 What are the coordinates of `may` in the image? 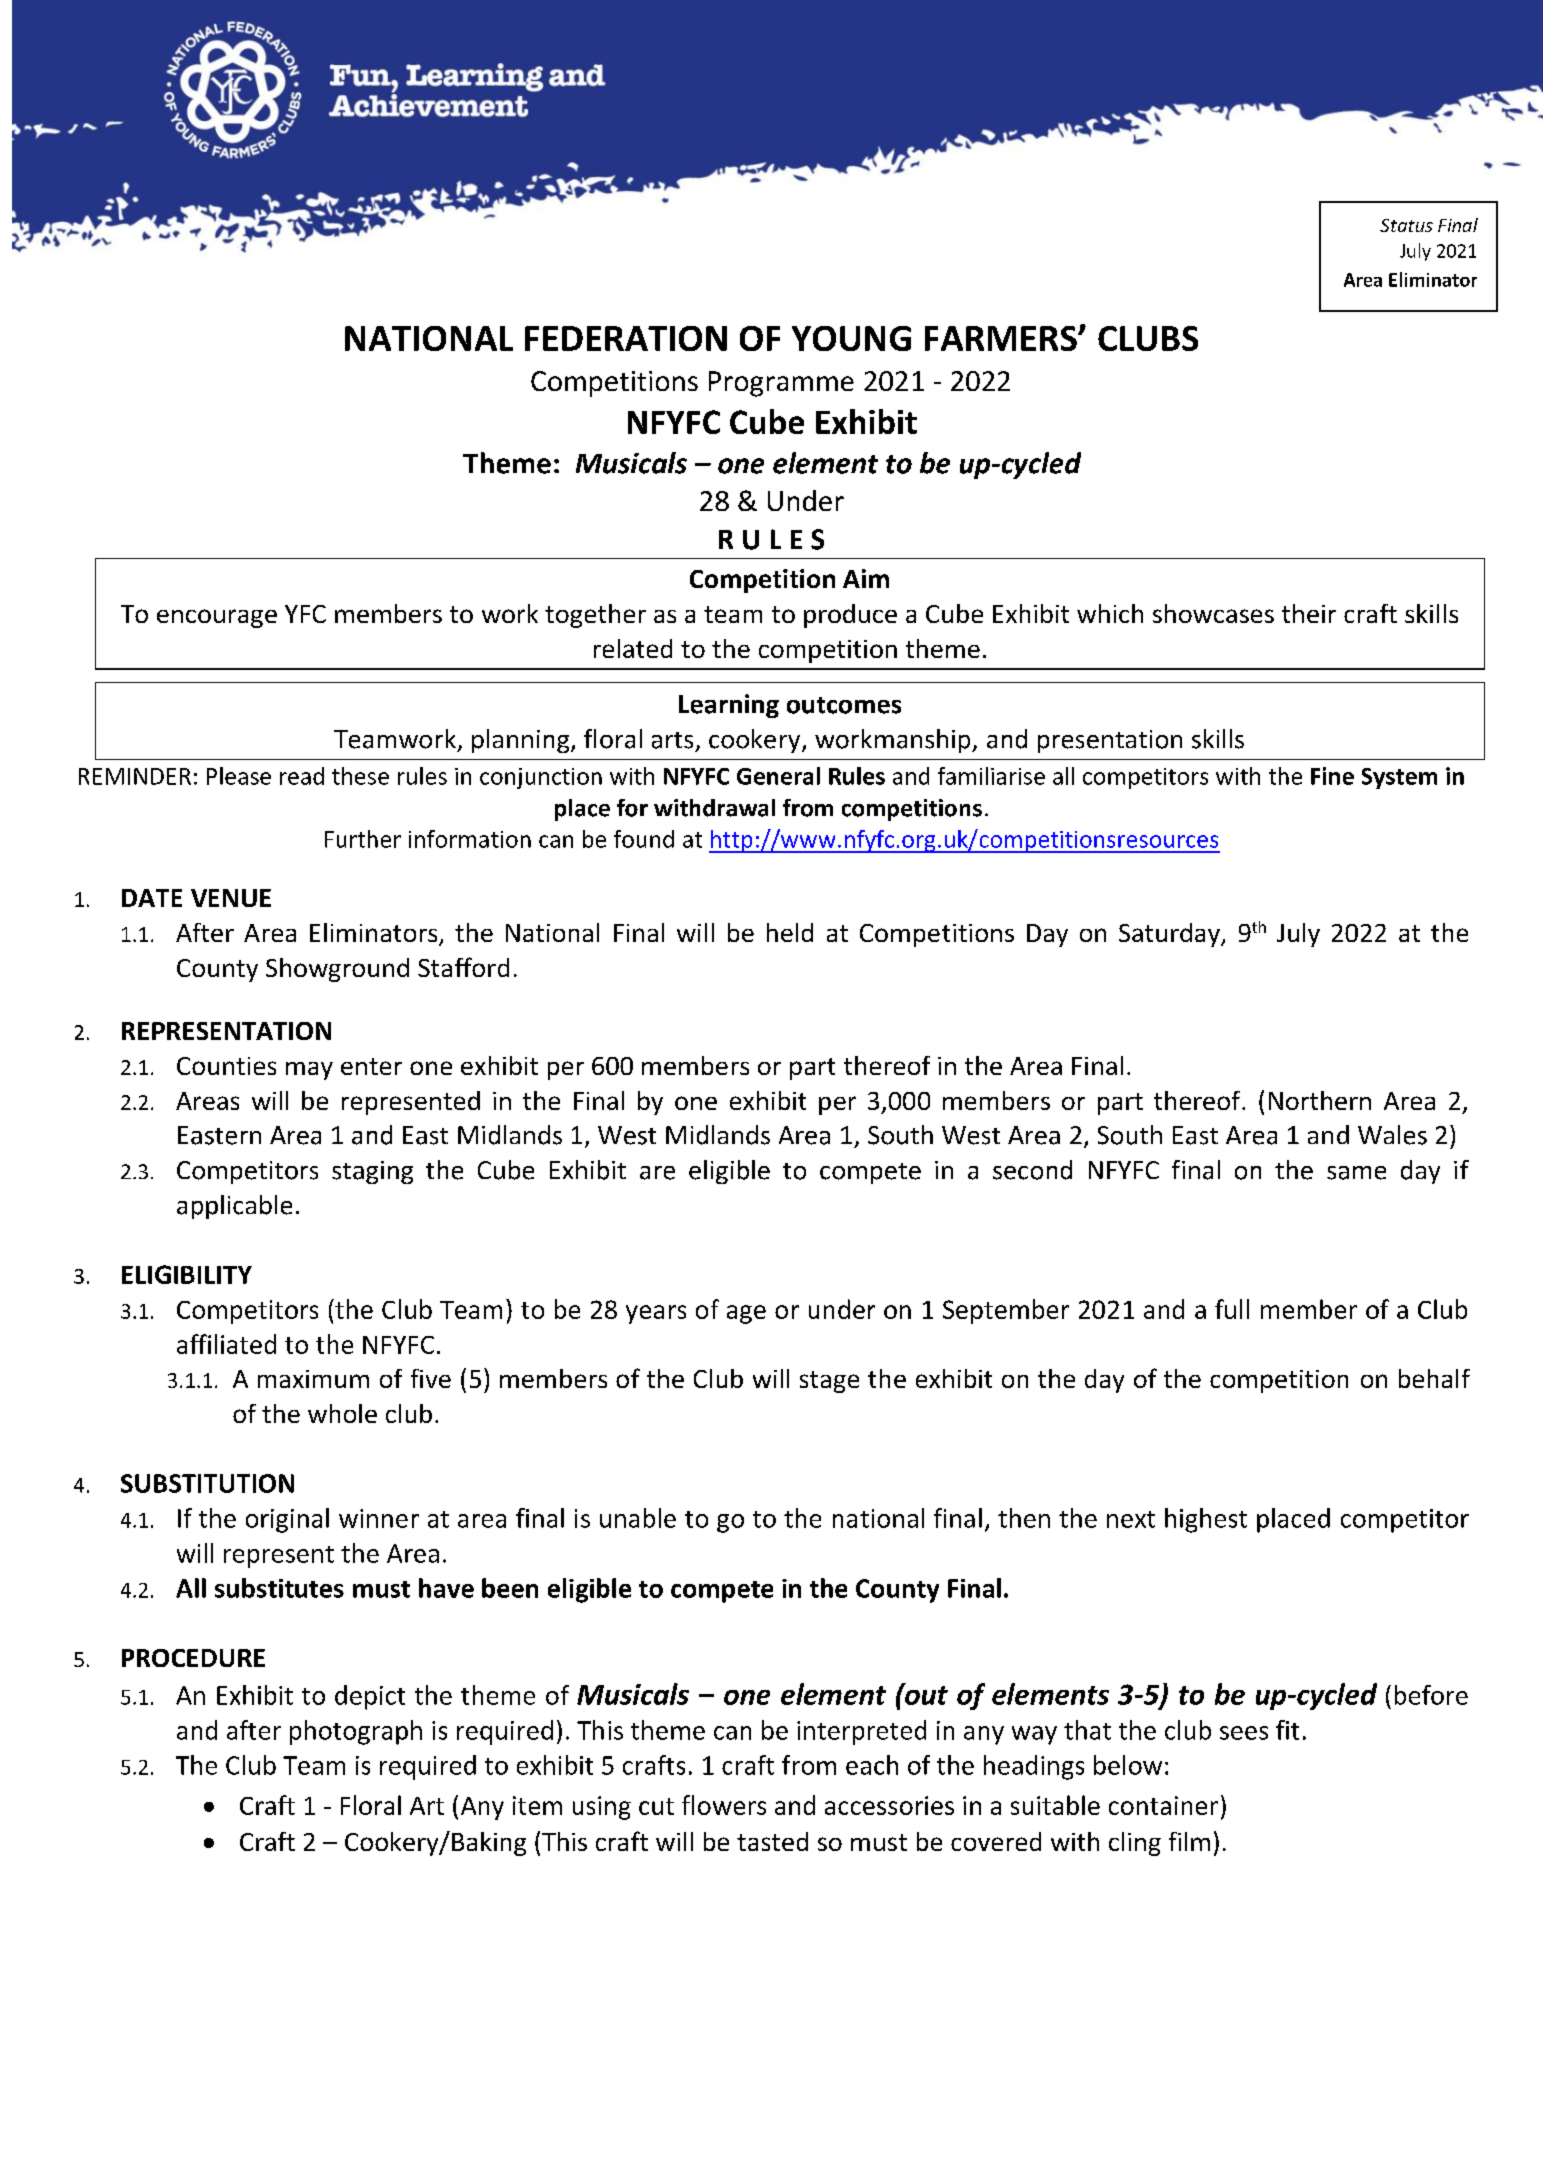 It's located at (309, 1071).
